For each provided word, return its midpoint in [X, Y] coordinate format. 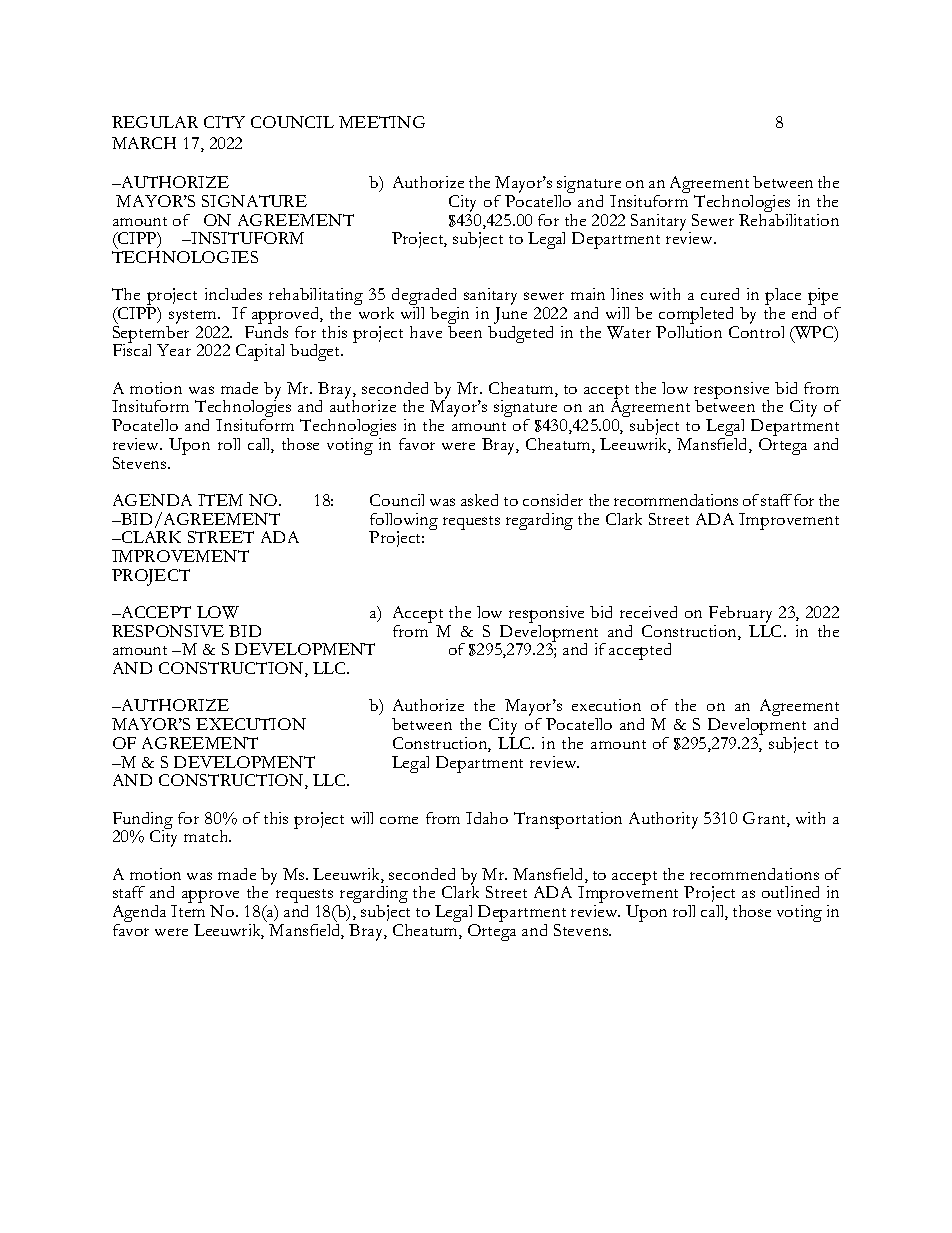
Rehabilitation [789, 218]
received [648, 612]
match [207, 836]
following [403, 522]
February [742, 616]
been [465, 330]
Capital [260, 352]
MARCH [144, 143]
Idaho [487, 818]
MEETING [382, 122]
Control [756, 332]
